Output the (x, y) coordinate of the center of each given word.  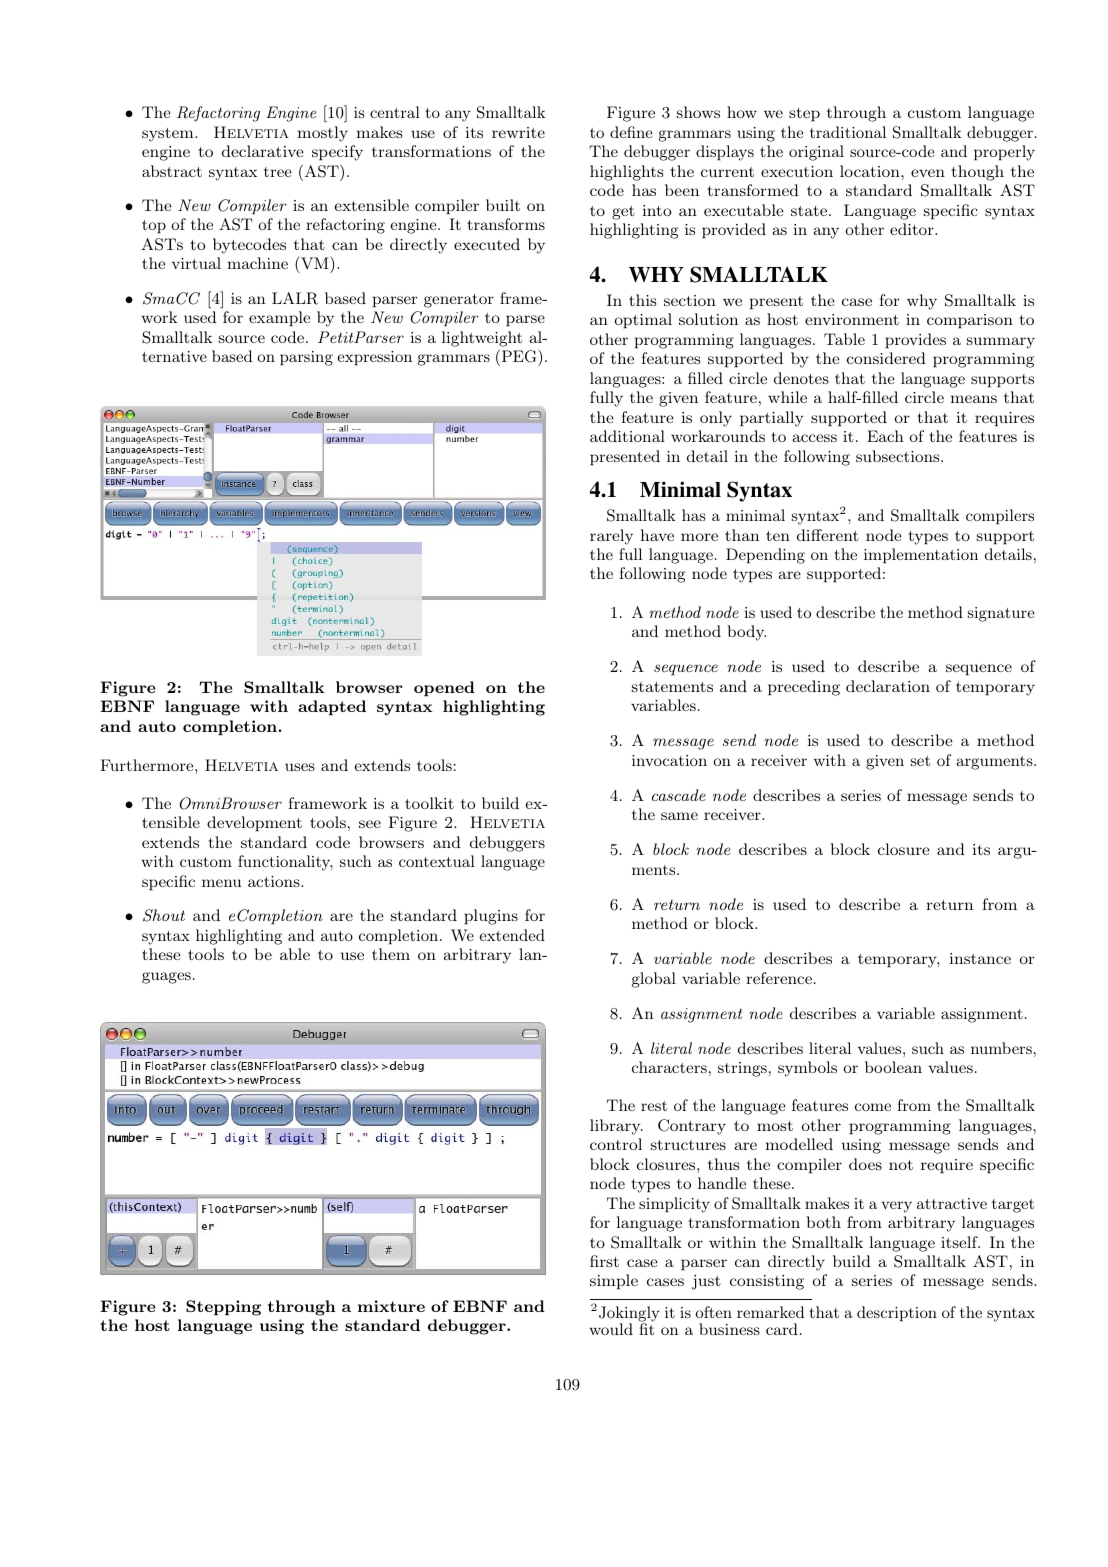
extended (512, 935)
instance (980, 958)
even (928, 173)
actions (275, 881)
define (631, 132)
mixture (391, 1306)
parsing (306, 358)
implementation (921, 556)
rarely (611, 537)
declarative (263, 151)
